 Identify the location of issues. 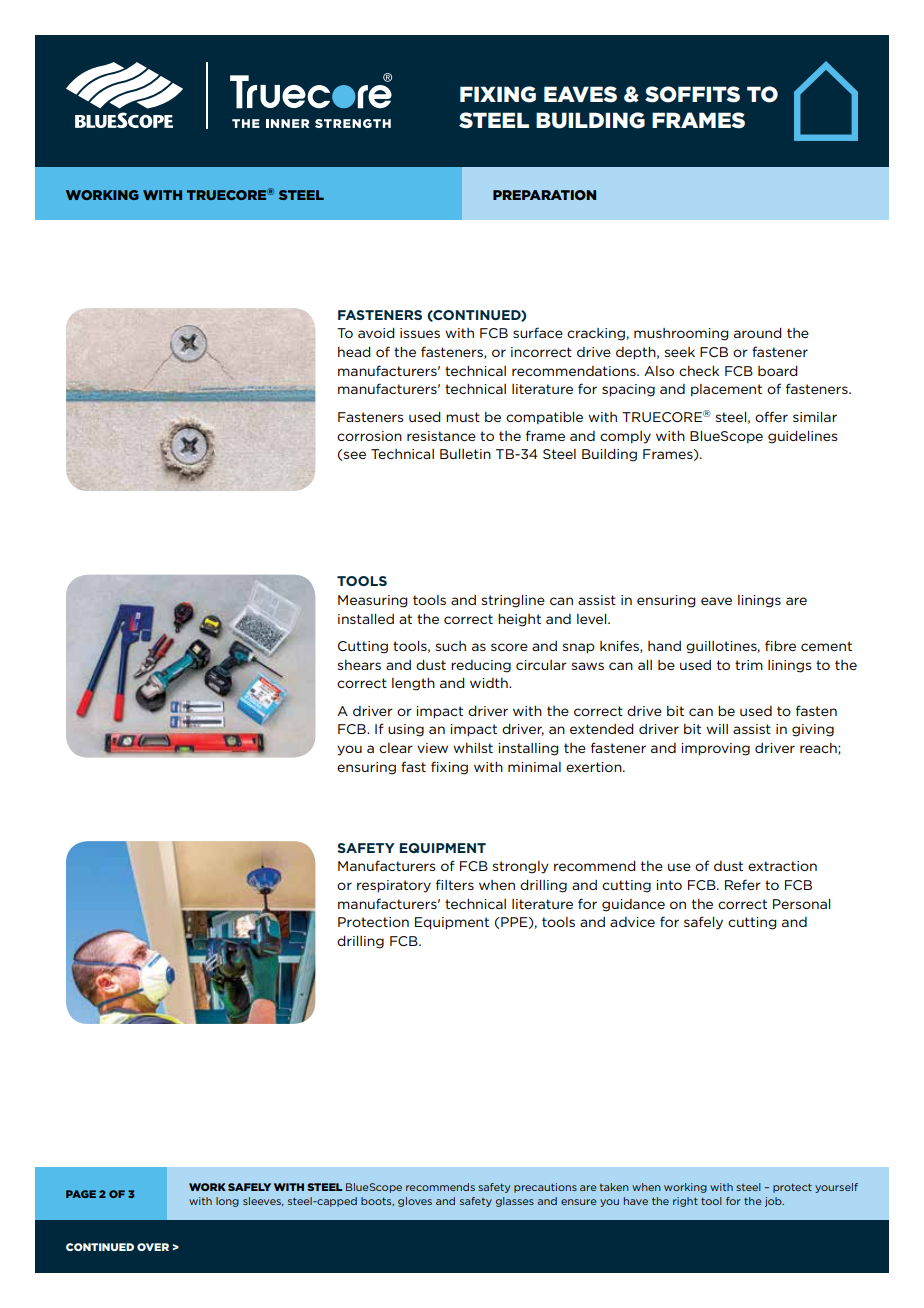
(420, 333).
